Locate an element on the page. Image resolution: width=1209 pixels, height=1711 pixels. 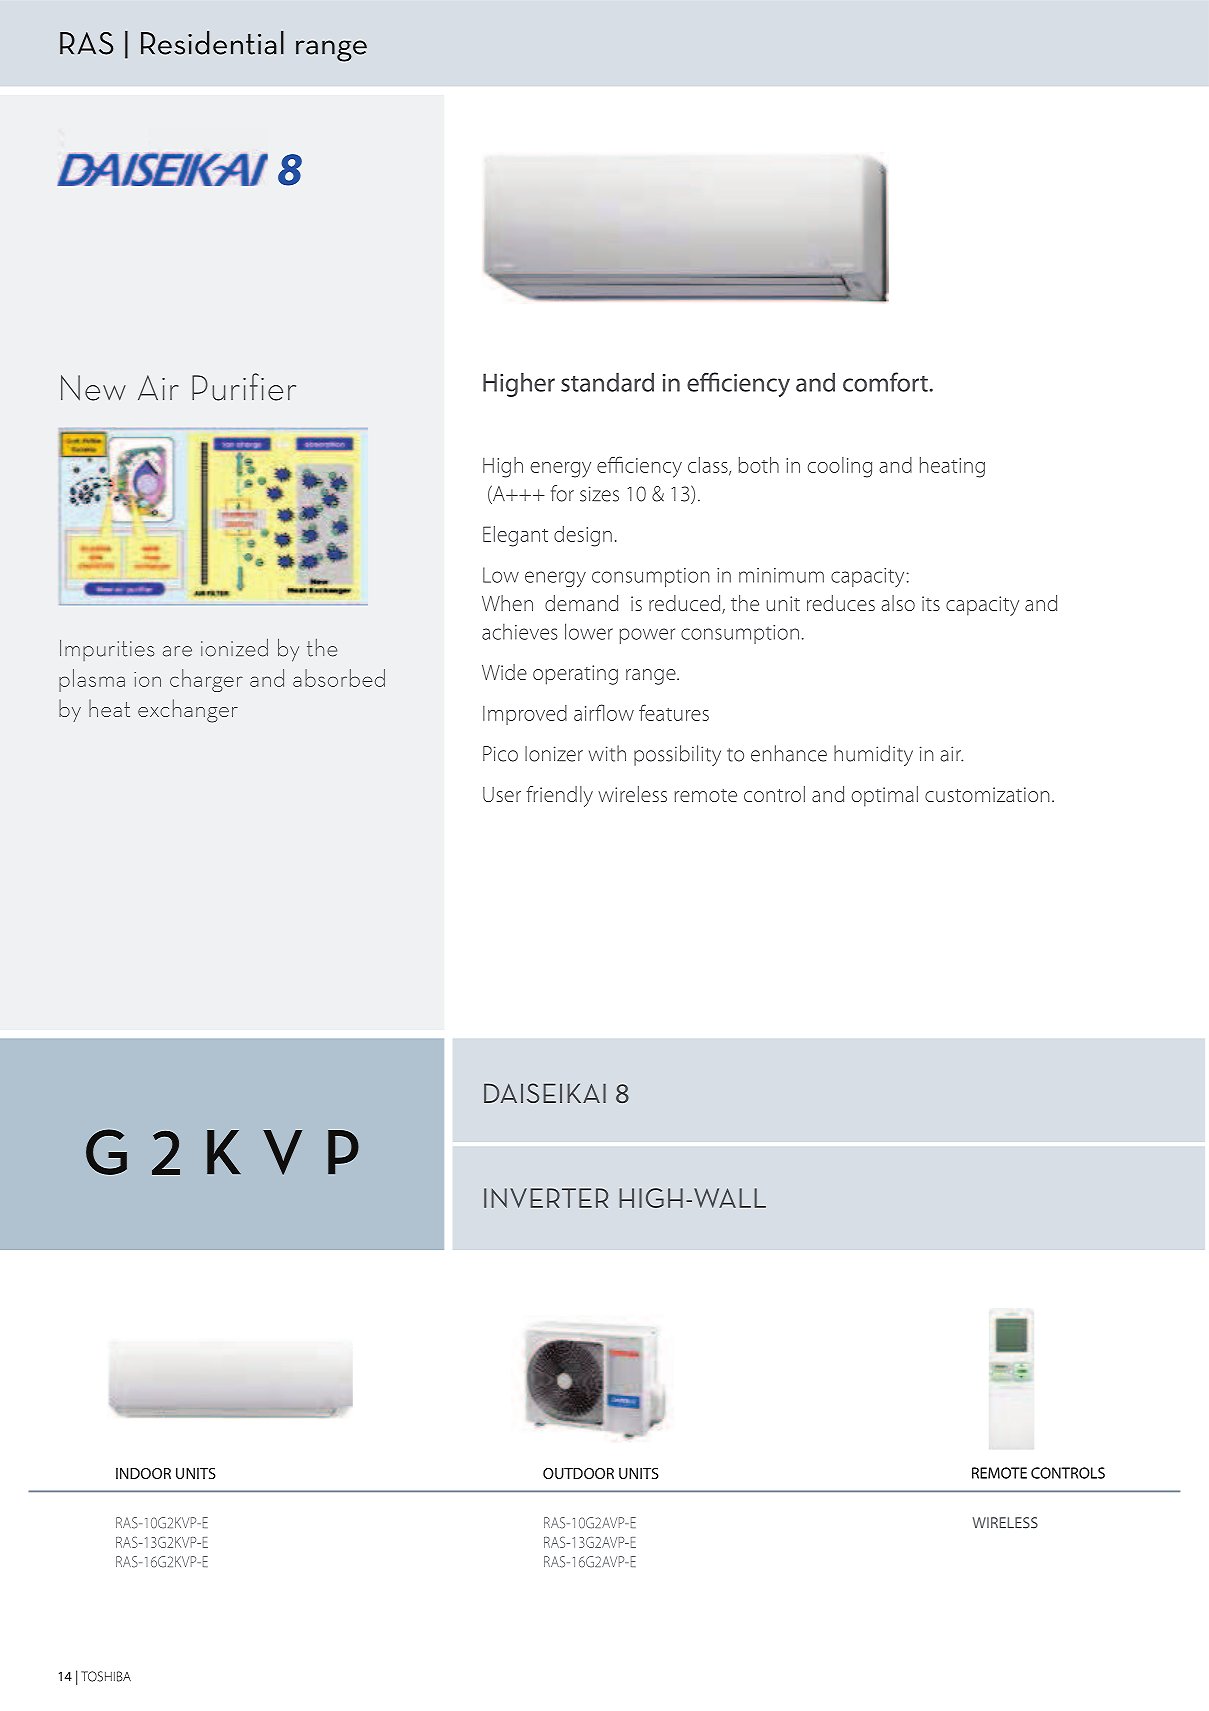
exchanger is located at coordinates (188, 711).
